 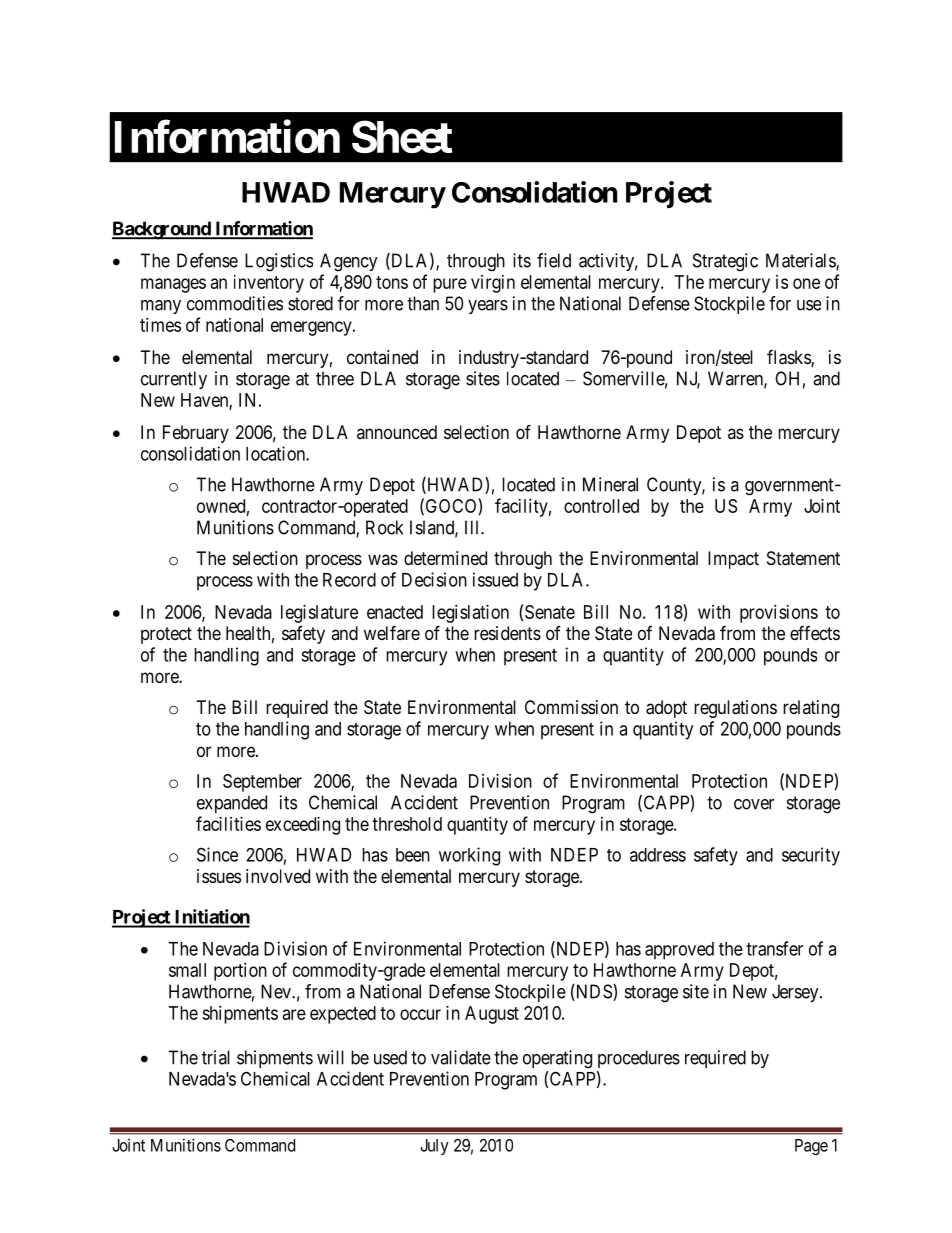 I want to click on Impact, so click(x=733, y=560).
